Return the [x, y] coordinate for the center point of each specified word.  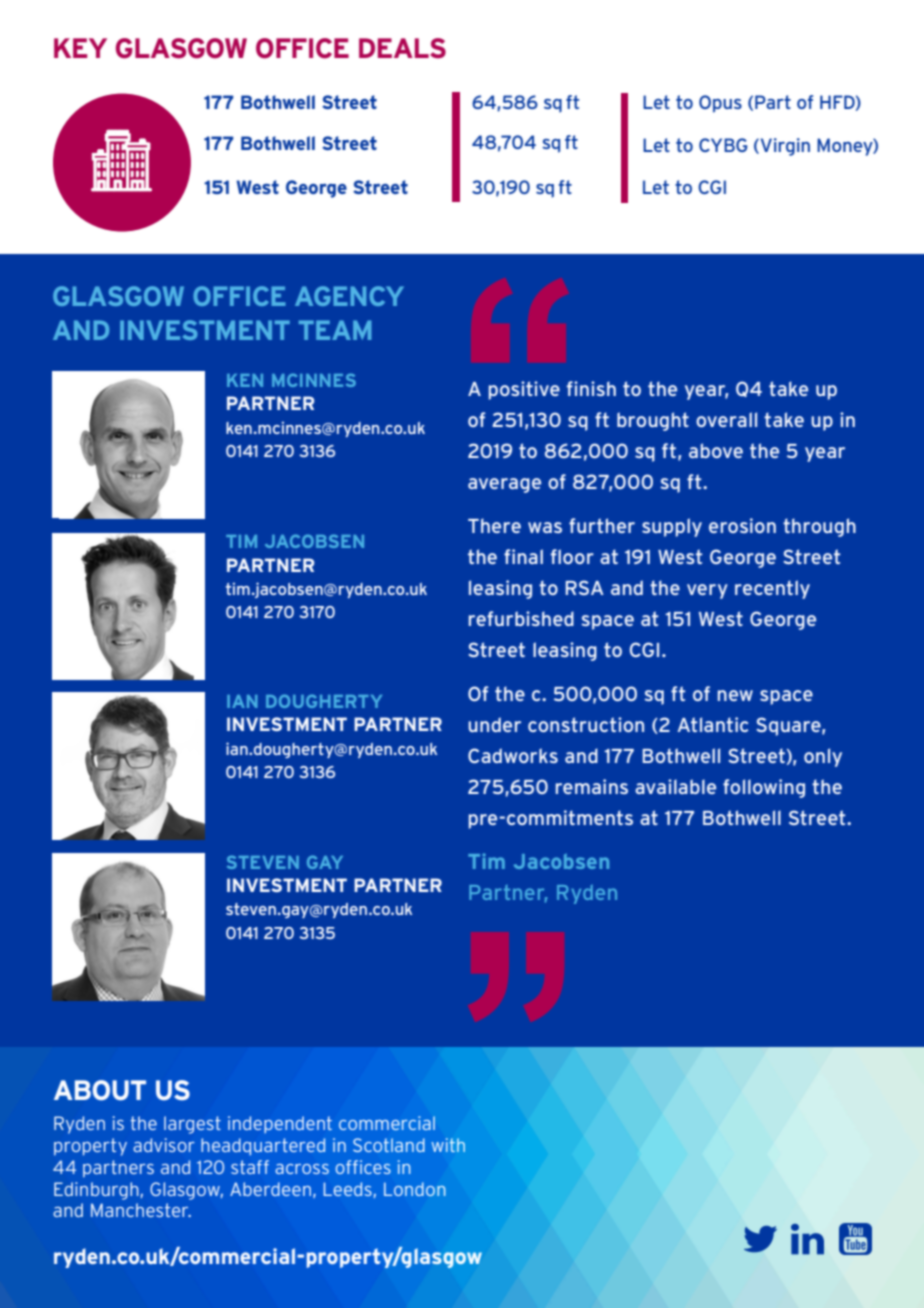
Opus [720, 104]
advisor [164, 1145]
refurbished [521, 618]
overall [726, 419]
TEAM [335, 330]
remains [592, 786]
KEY [80, 48]
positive [524, 390]
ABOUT [100, 1090]
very [707, 591]
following [764, 788]
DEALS [402, 48]
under [494, 724]
